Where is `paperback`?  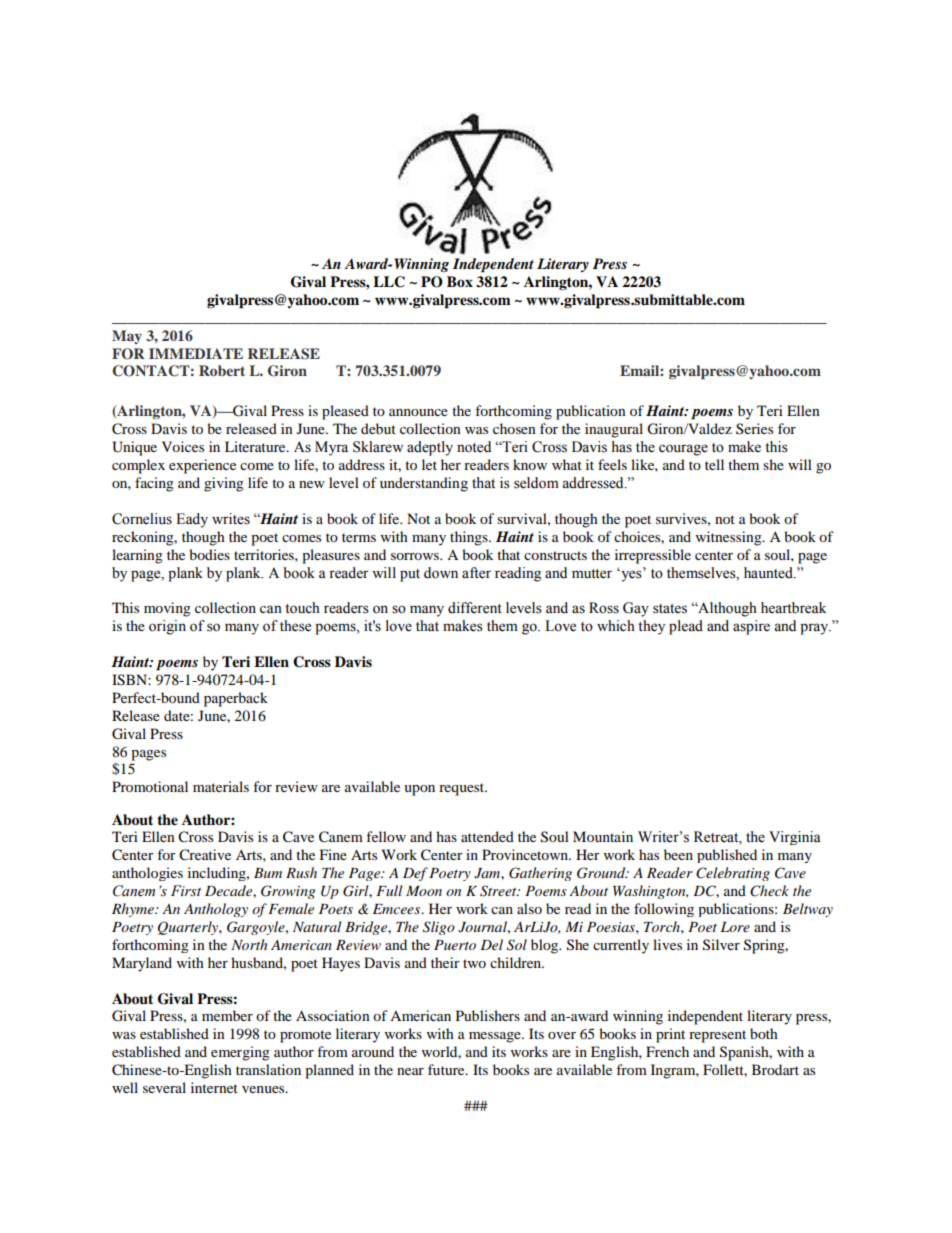 paperback is located at coordinates (236, 699).
